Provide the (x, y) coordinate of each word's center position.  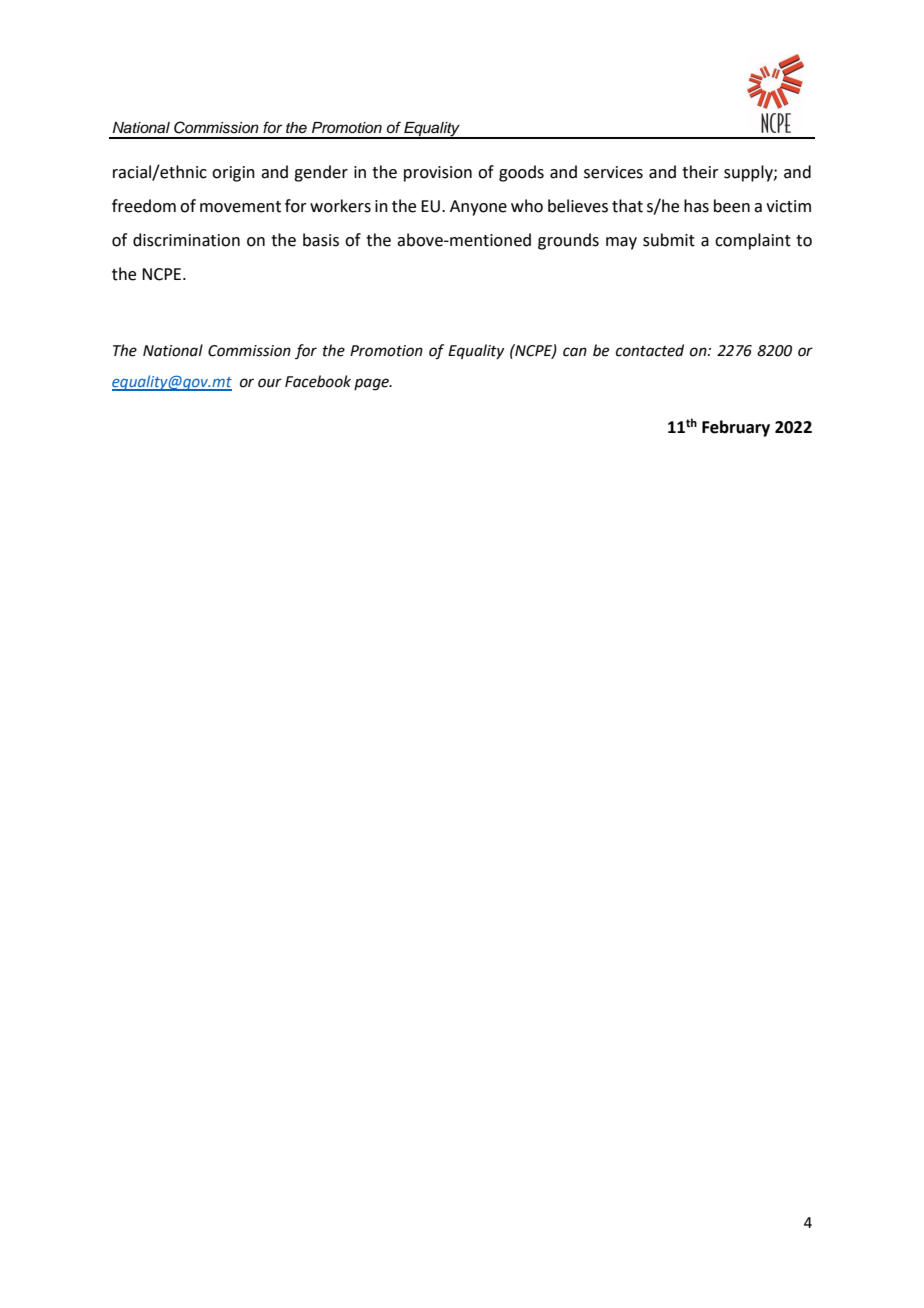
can (575, 352)
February (736, 428)
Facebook (318, 381)
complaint (753, 241)
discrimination (186, 240)
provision (438, 174)
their (700, 172)
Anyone (478, 208)
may (621, 243)
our (270, 383)
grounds (568, 241)
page (372, 384)
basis (321, 240)
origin (233, 174)
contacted (650, 350)
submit (669, 240)
